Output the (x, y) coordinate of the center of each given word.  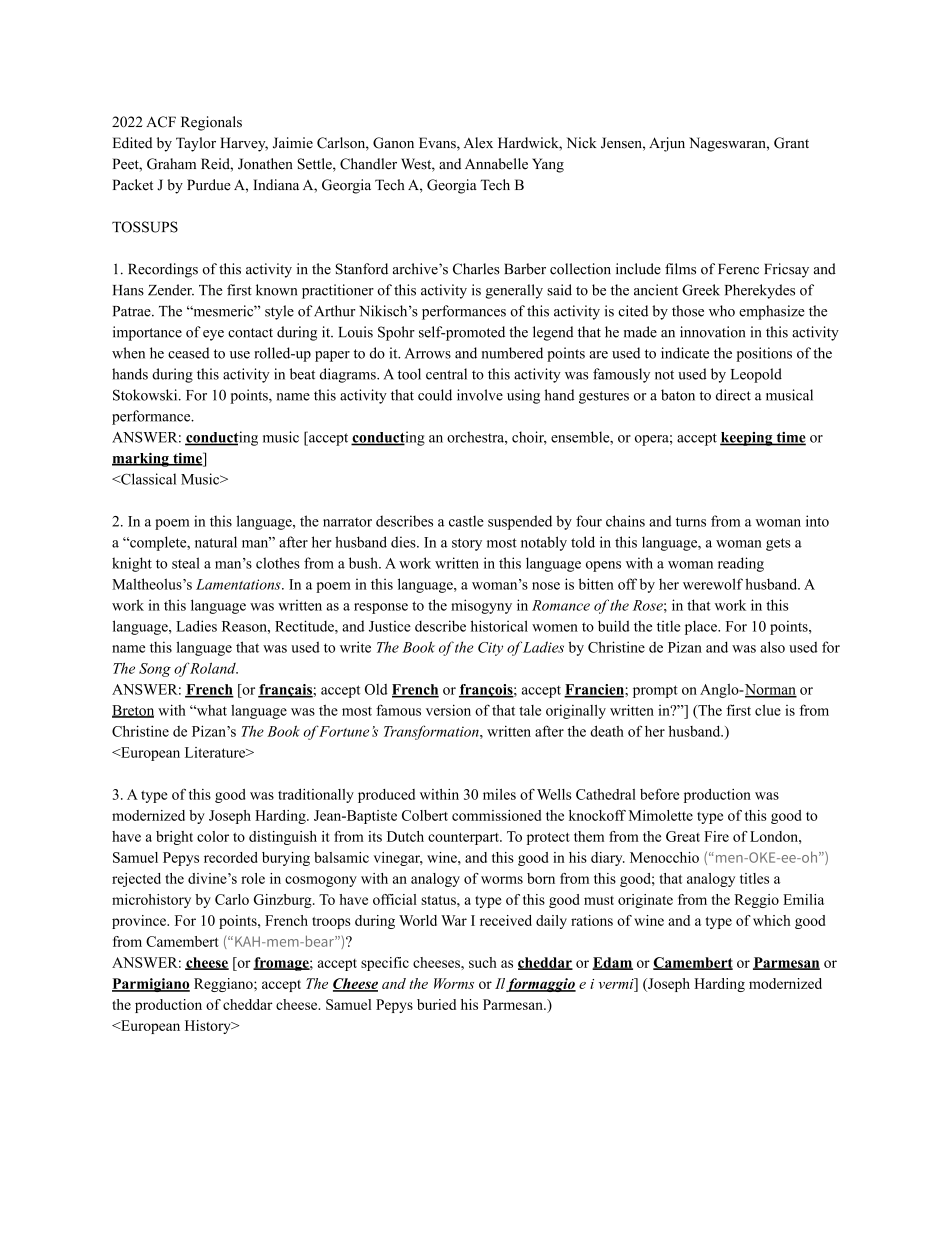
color (213, 836)
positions (764, 354)
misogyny (481, 606)
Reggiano (224, 985)
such (483, 962)
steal (186, 563)
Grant (791, 143)
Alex (478, 143)
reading (741, 564)
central (446, 374)
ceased (189, 353)
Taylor (196, 144)
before (659, 794)
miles (499, 794)
